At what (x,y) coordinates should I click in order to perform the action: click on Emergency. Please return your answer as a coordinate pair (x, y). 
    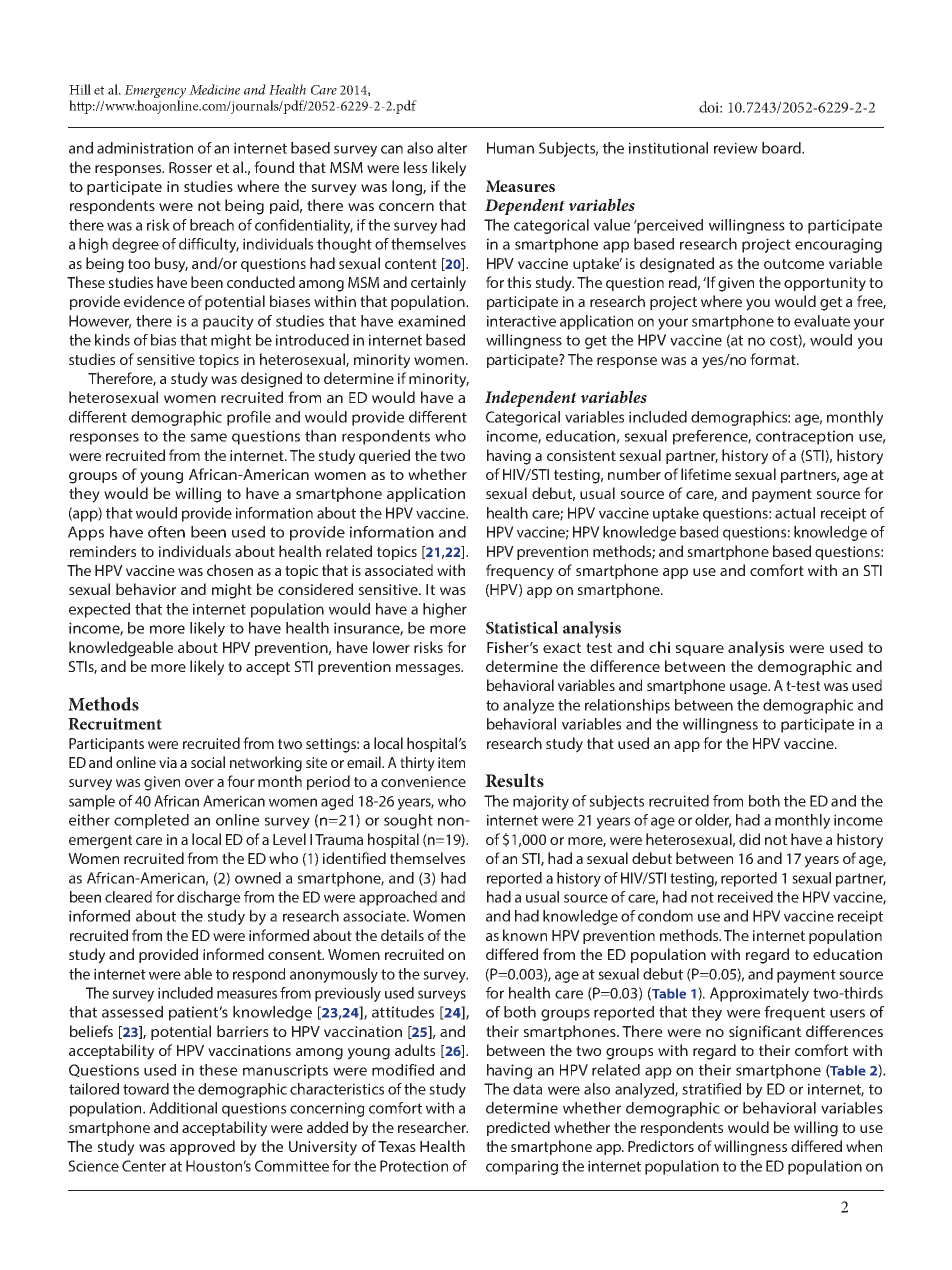
    Looking at the image, I should click on (155, 93).
